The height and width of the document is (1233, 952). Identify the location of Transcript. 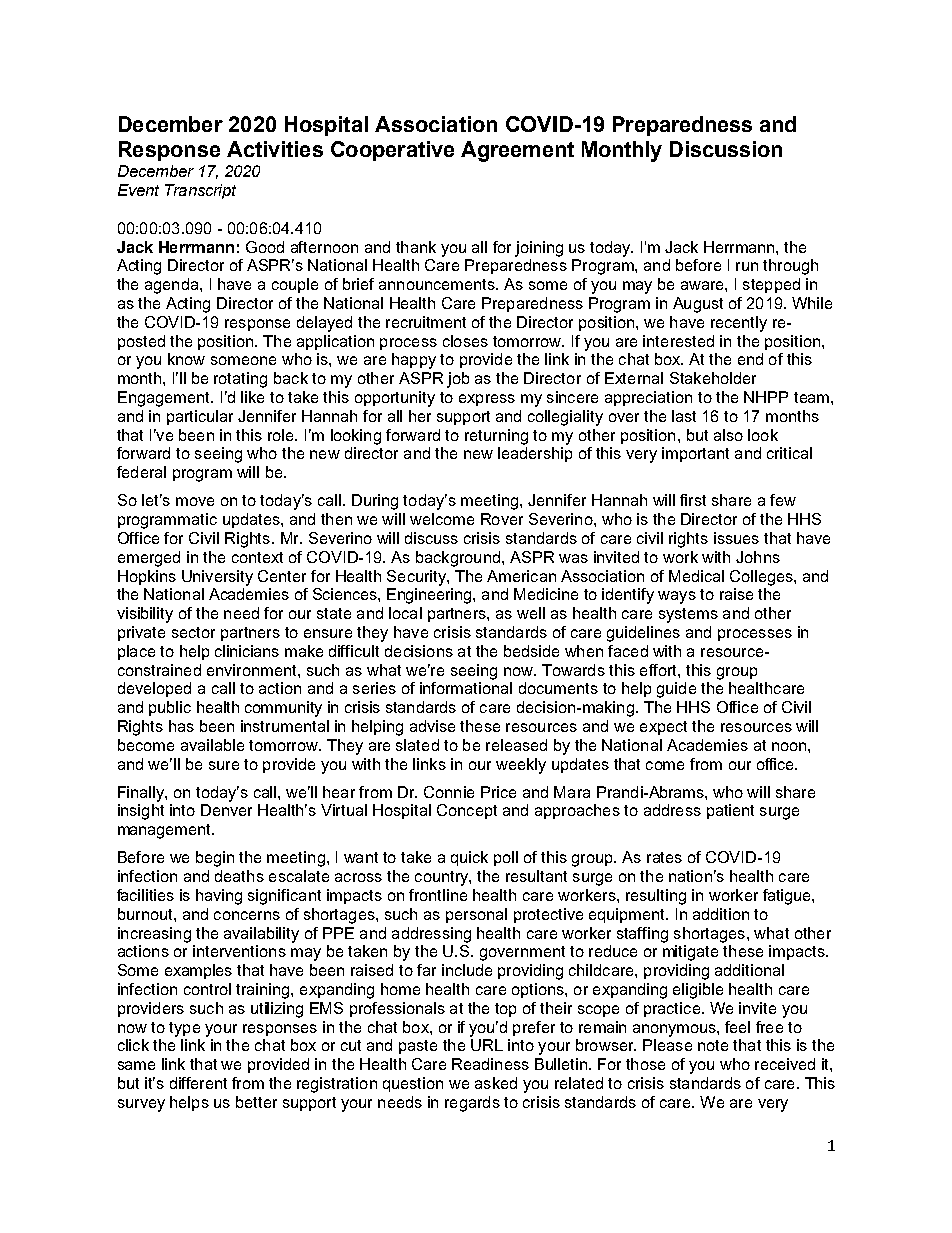
(200, 191).
